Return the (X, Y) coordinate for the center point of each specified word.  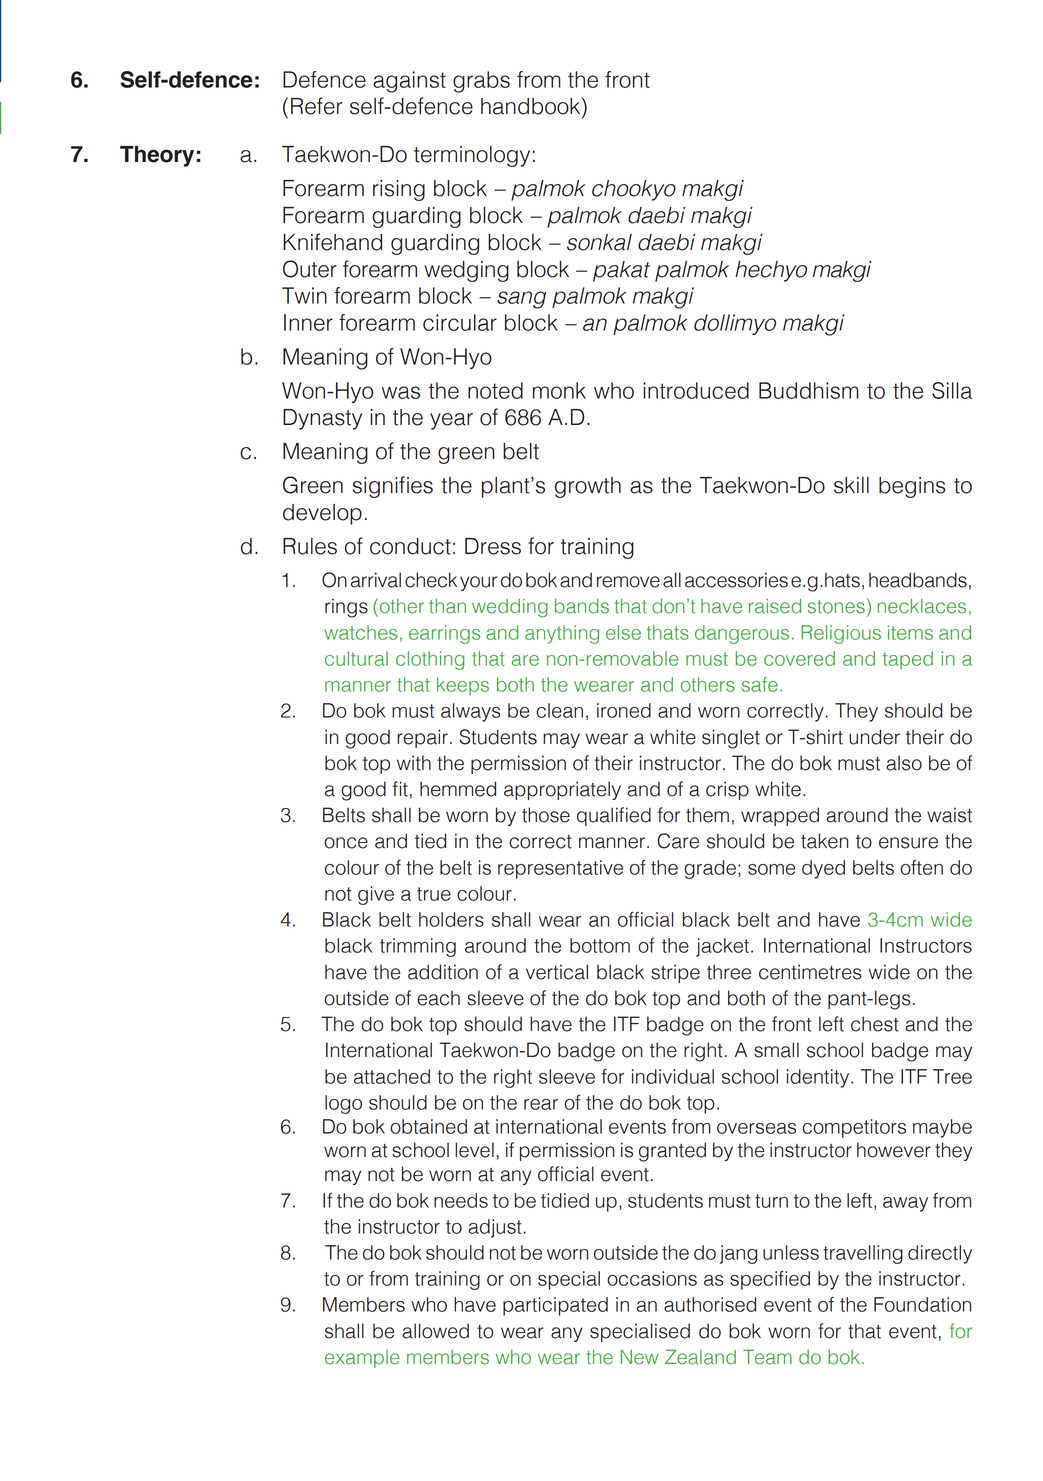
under (874, 737)
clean (559, 710)
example (362, 1359)
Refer (316, 106)
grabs (481, 82)
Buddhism (809, 390)
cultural (356, 658)
